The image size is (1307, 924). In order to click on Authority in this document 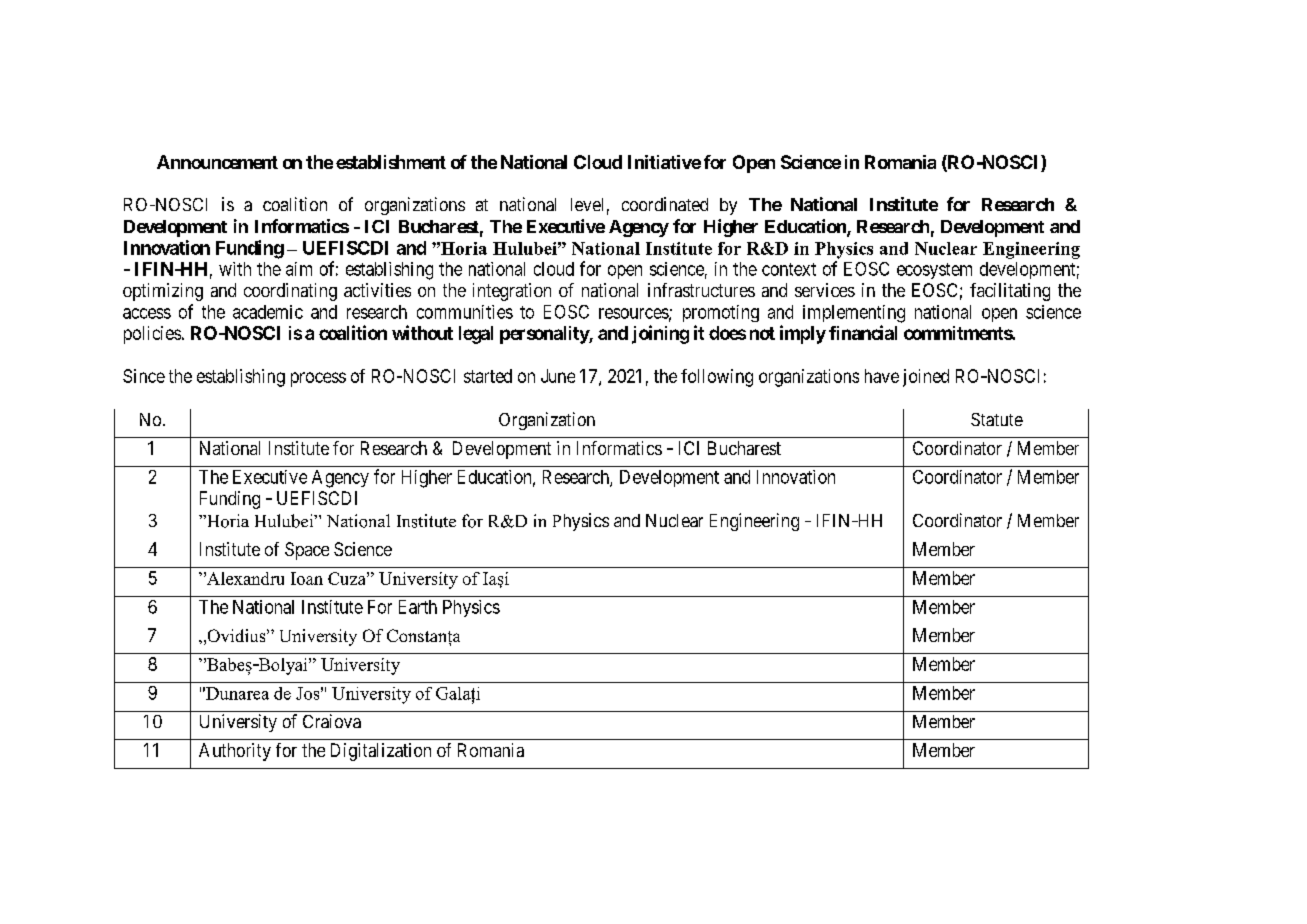, I will do `click(235, 752)`.
